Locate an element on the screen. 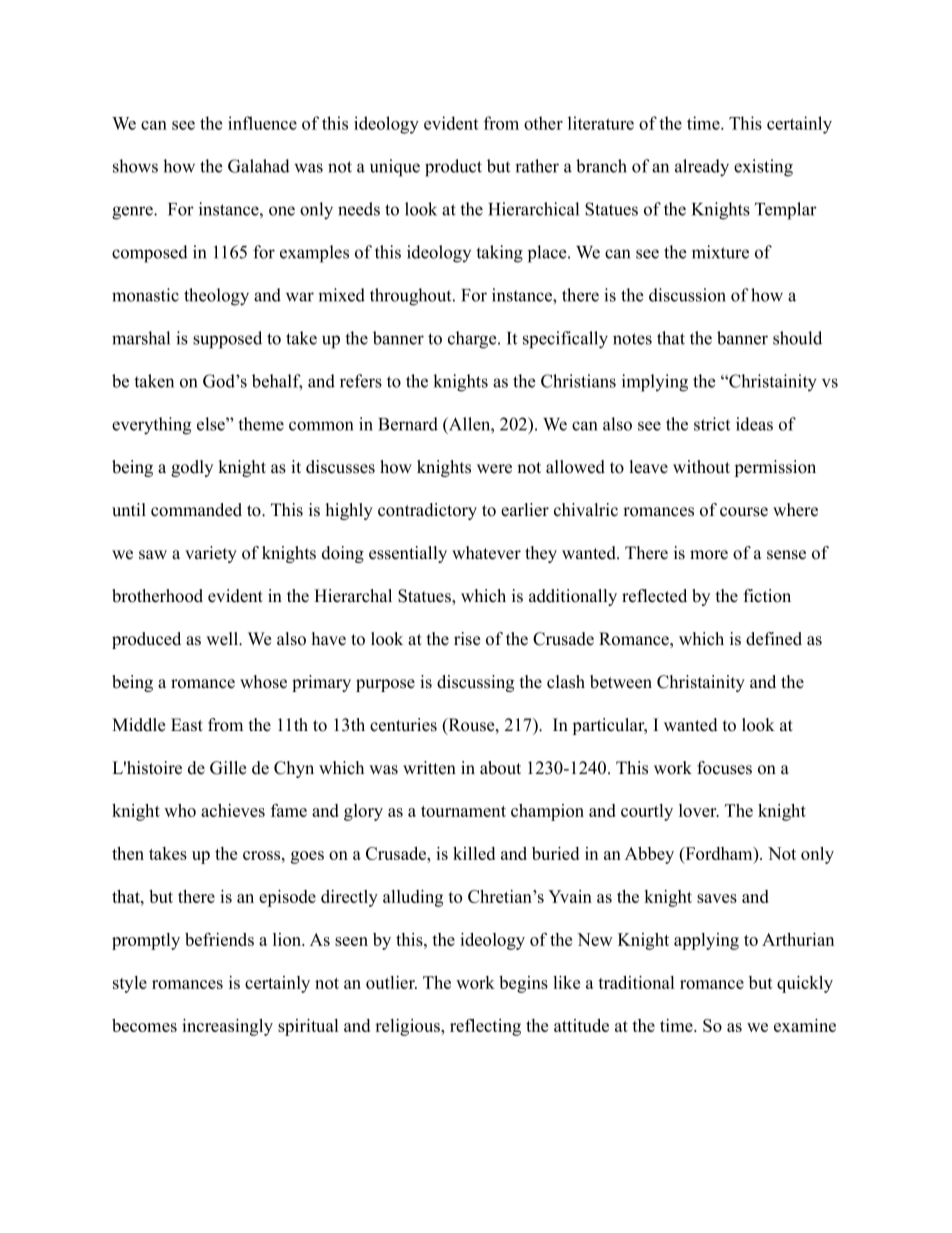 This screenshot has width=952, height=1233. tournament is located at coordinates (463, 811).
